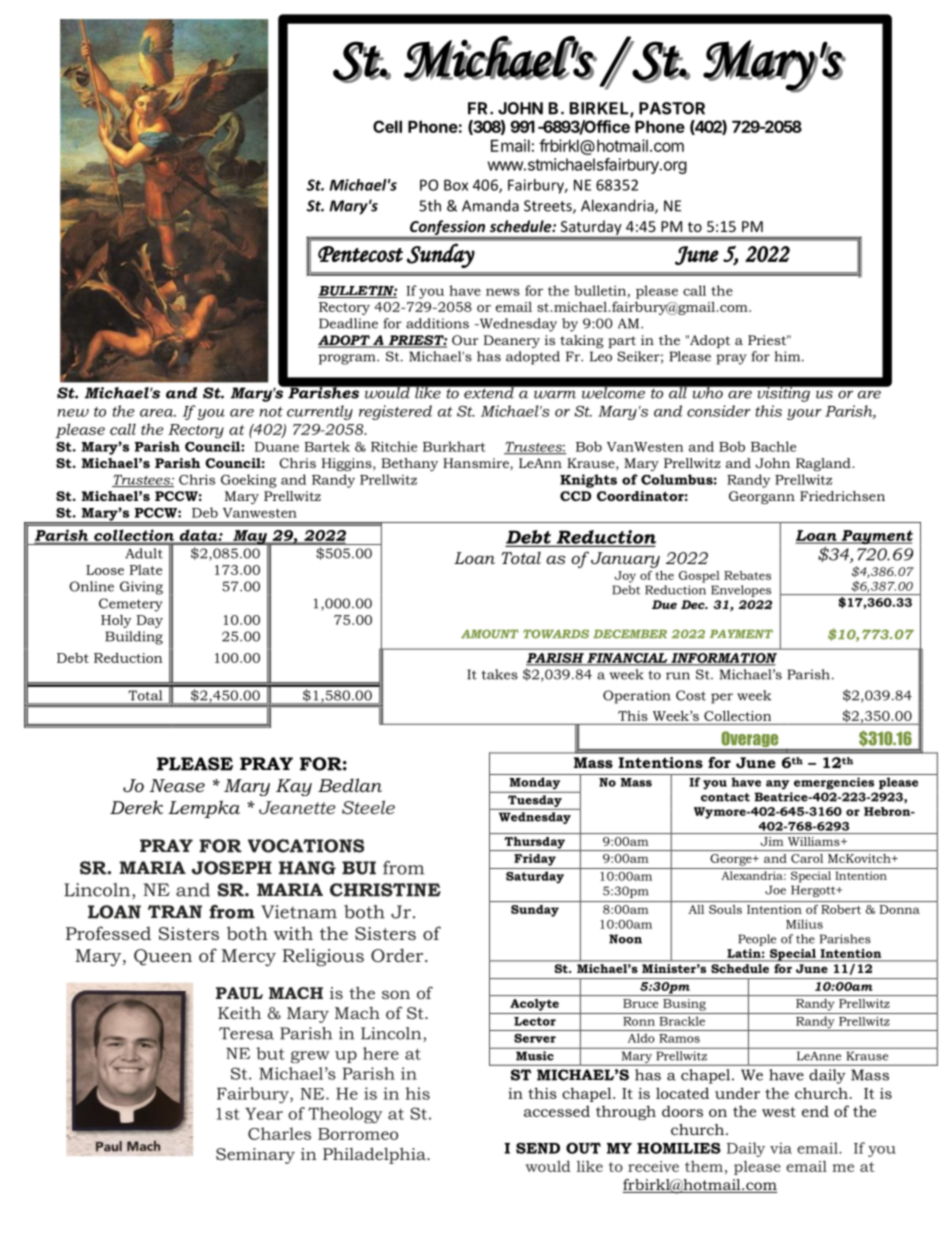 This document has width=952, height=1233. What do you see at coordinates (672, 108) in the document?
I see `PASTOR` at bounding box center [672, 108].
